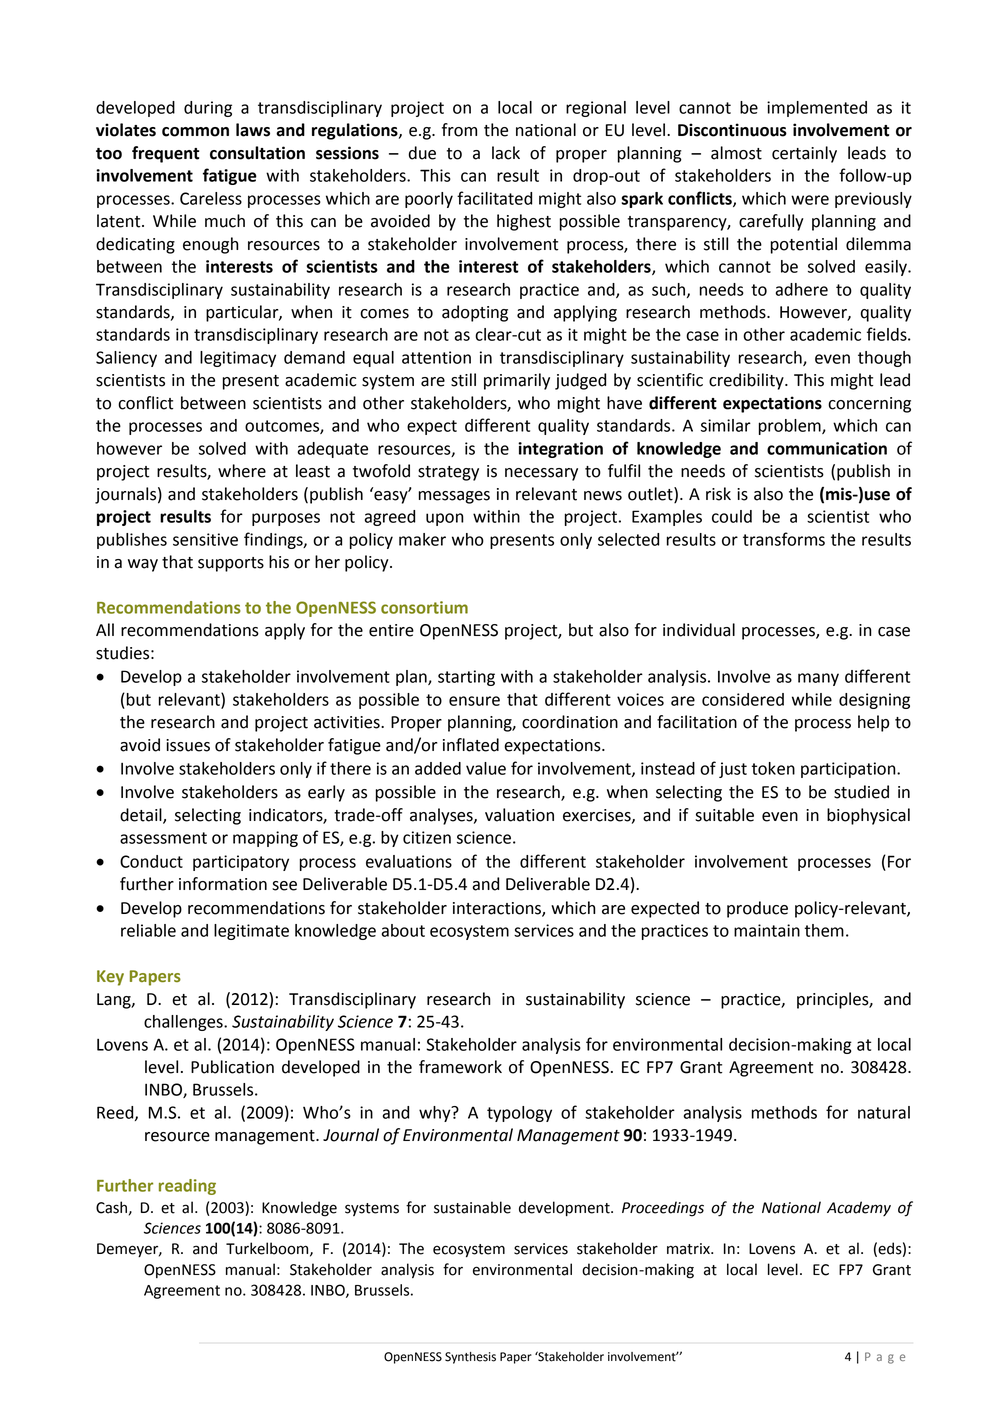 Image resolution: width=1007 pixels, height=1425 pixels. I want to click on certainly, so click(804, 154).
